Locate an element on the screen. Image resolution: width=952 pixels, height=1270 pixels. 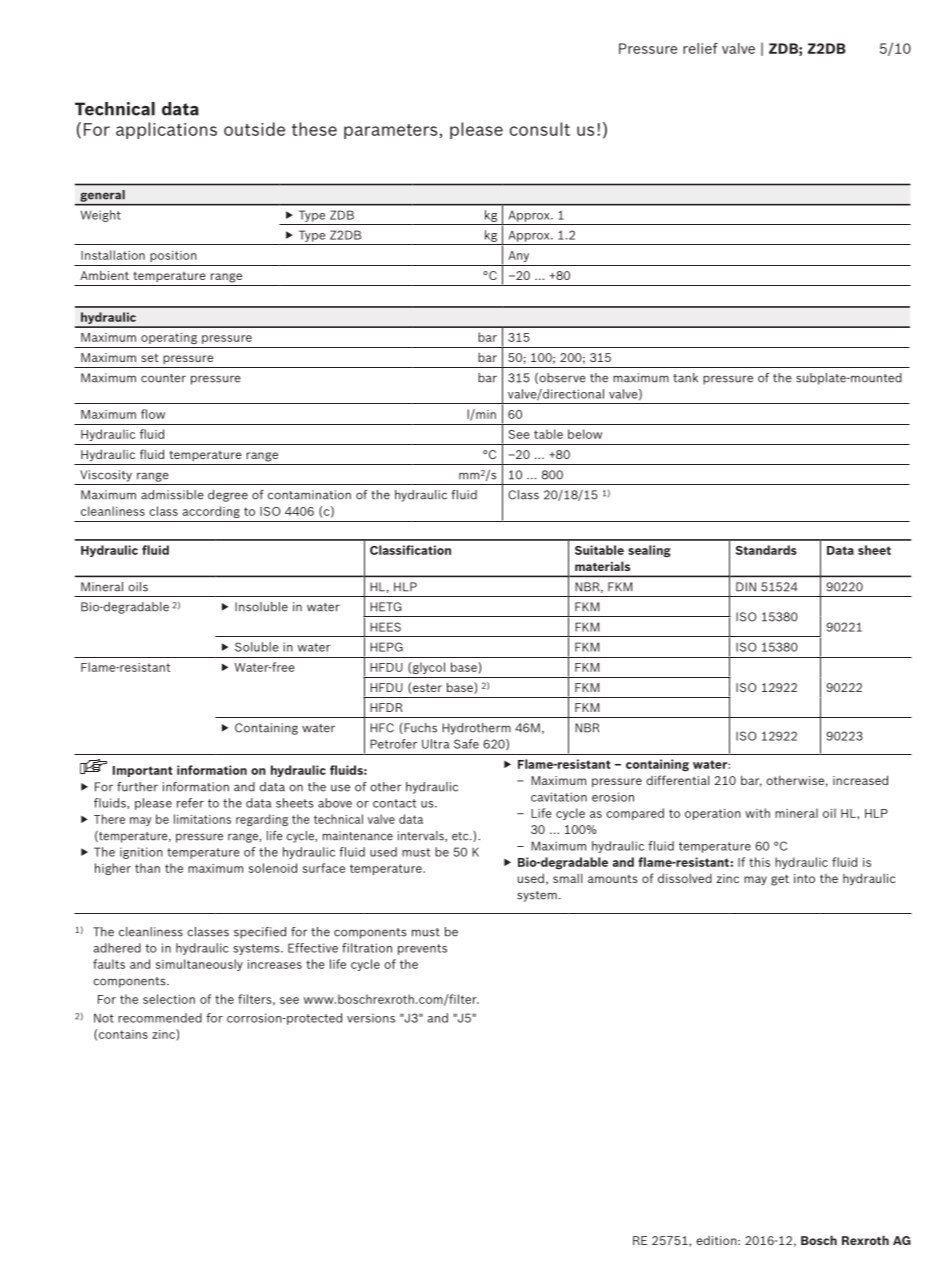
consult is located at coordinates (539, 129).
